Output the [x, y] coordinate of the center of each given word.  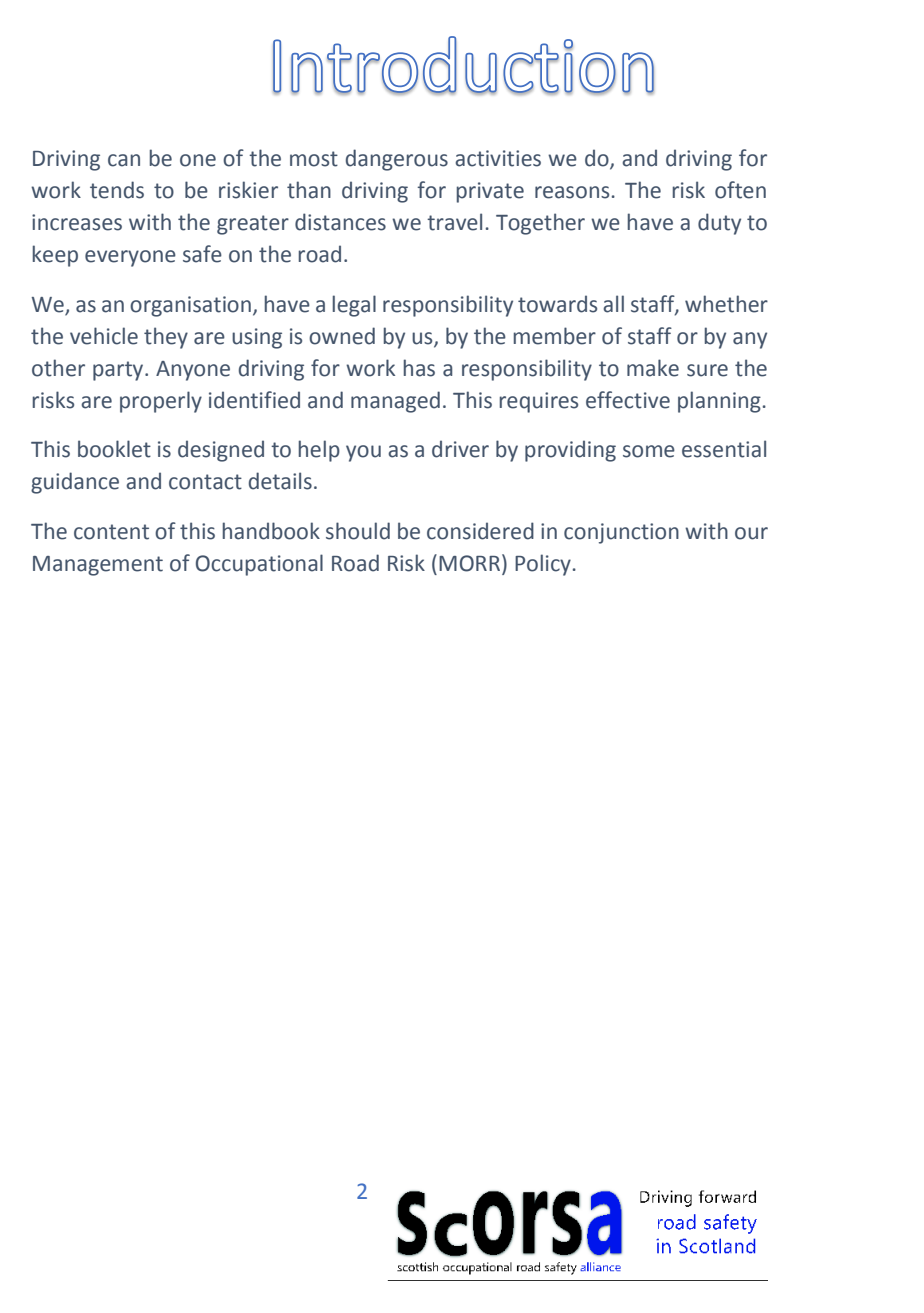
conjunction [621, 533]
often [740, 190]
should [358, 531]
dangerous [397, 160]
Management [98, 566]
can [124, 160]
